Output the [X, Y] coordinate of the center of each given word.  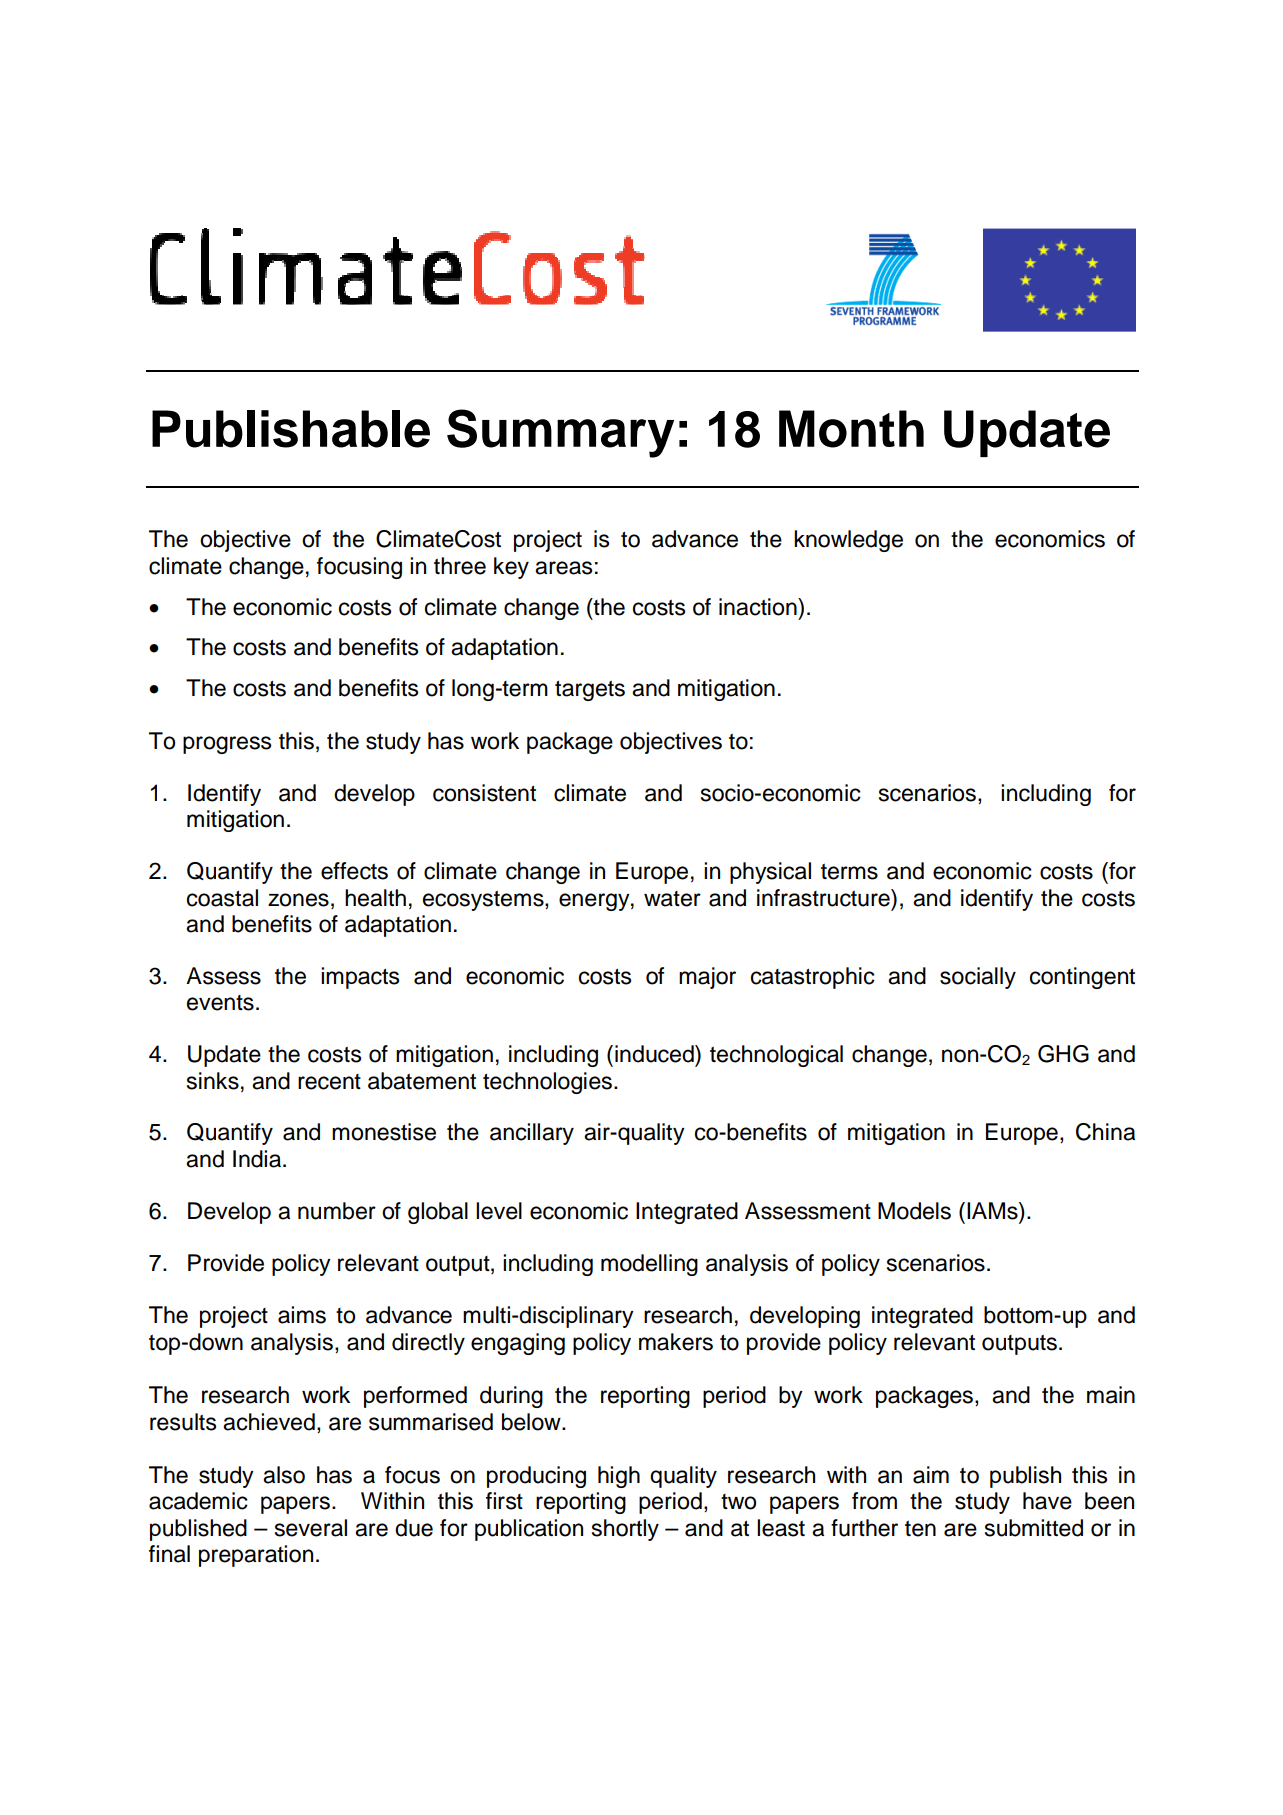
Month [851, 429]
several [311, 1528]
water [672, 899]
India [258, 1159]
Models [914, 1211]
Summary [560, 433]
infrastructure [824, 898]
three [460, 566]
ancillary [532, 1134]
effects [354, 871]
